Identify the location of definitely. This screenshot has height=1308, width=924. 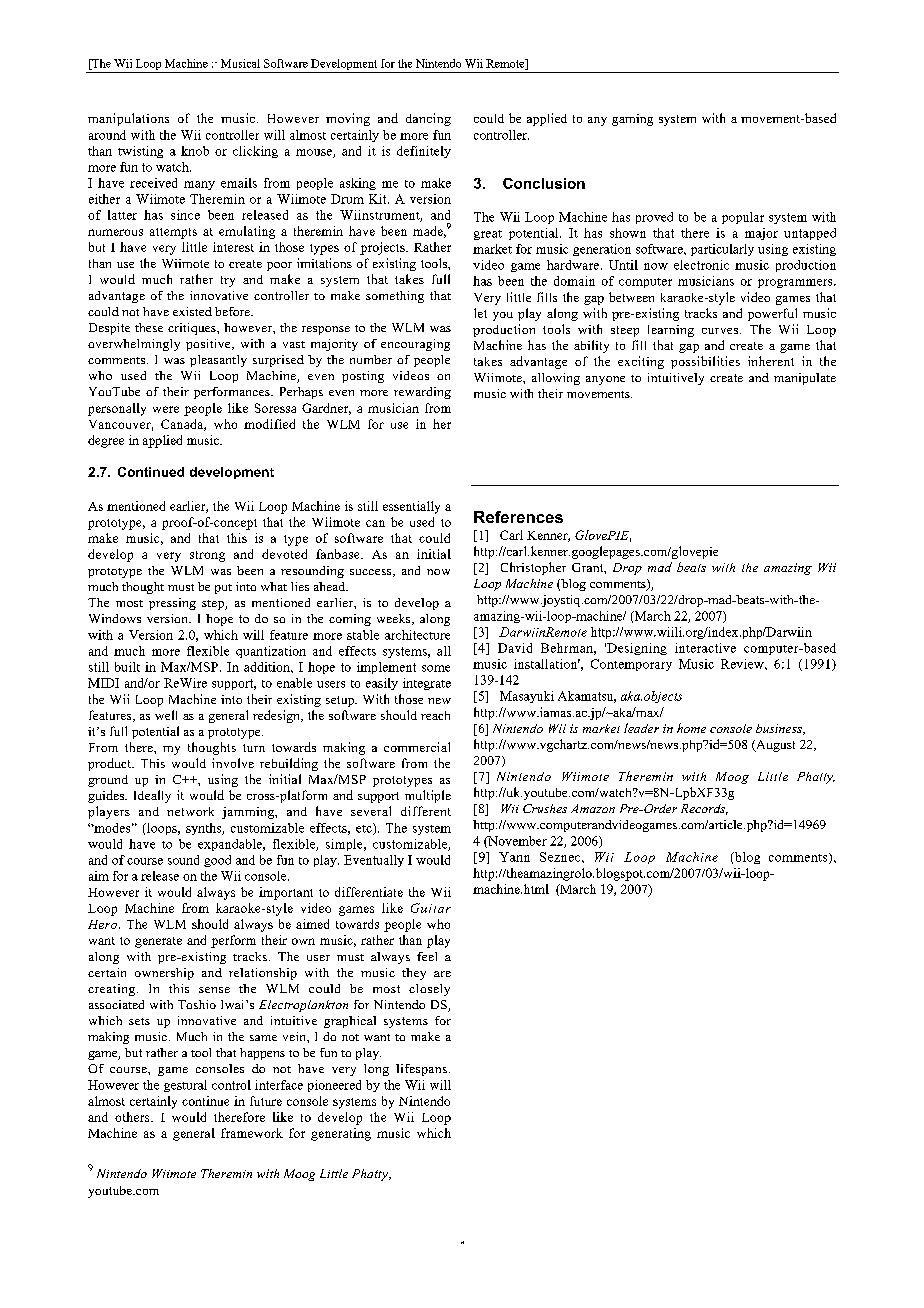
(424, 152).
